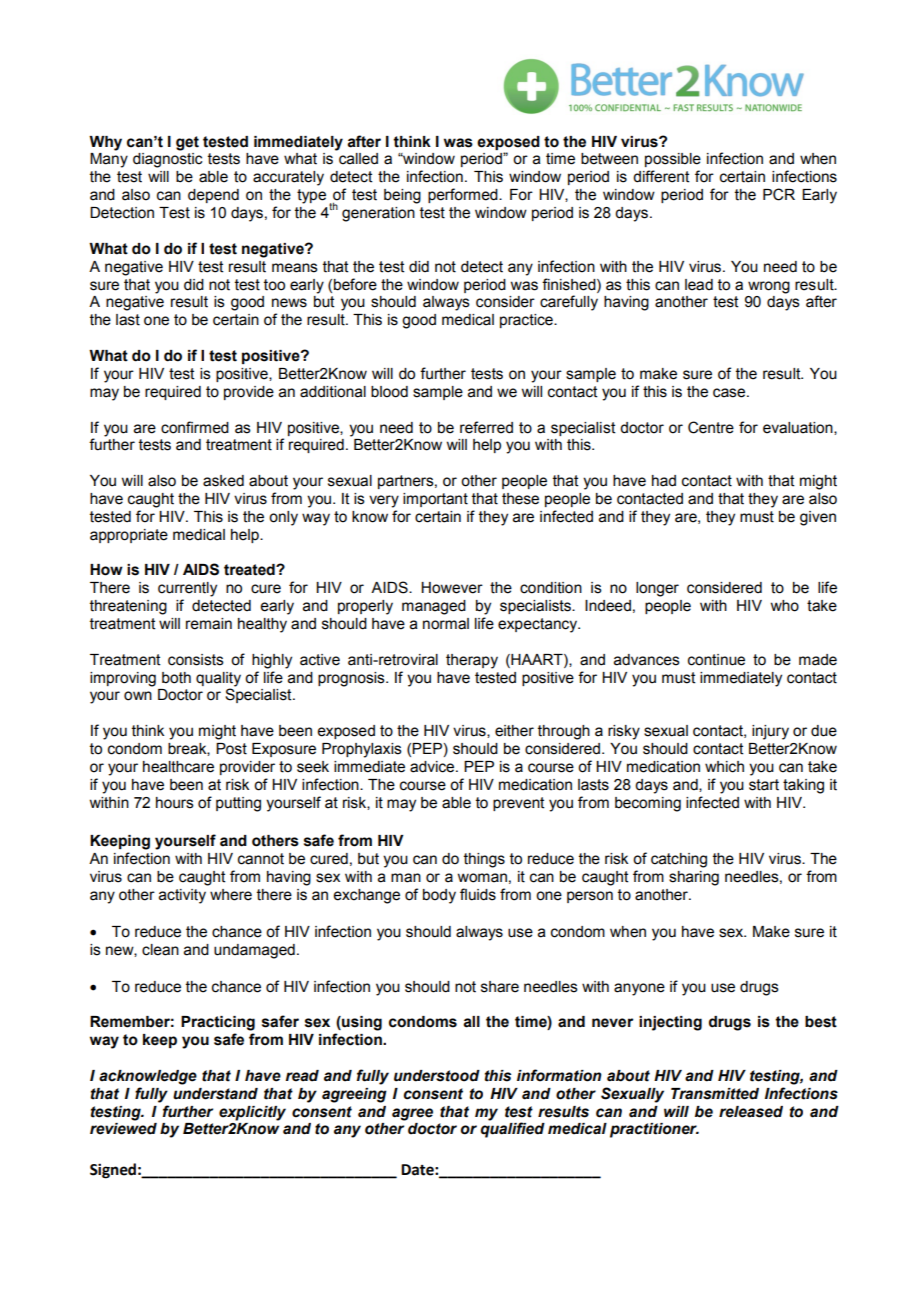 The image size is (924, 1308). I want to click on fluids, so click(478, 894).
